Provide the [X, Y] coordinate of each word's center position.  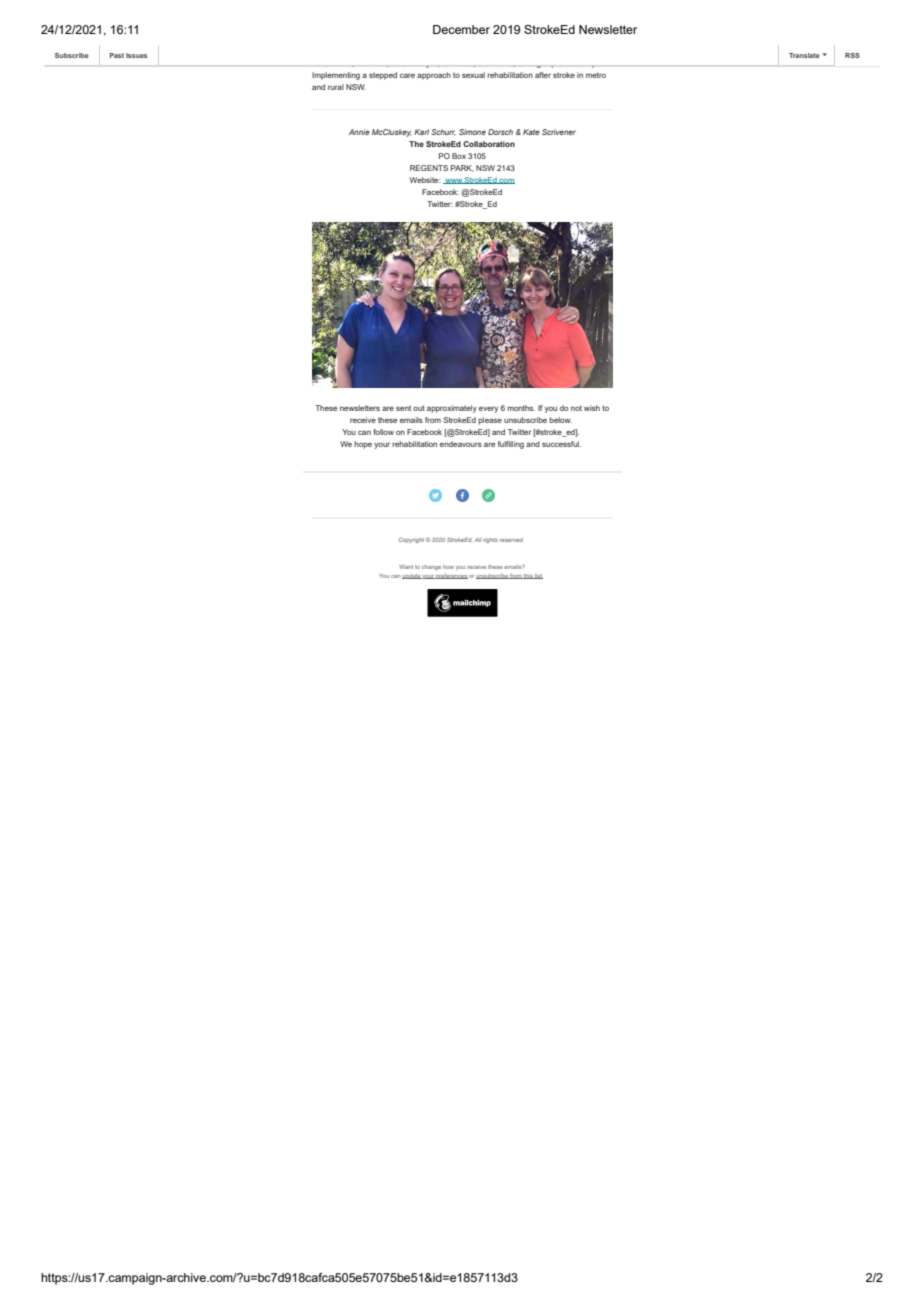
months [521, 408]
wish [592, 408]
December [461, 29]
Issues [136, 55]
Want [406, 567]
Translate [804, 55]
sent [403, 408]
